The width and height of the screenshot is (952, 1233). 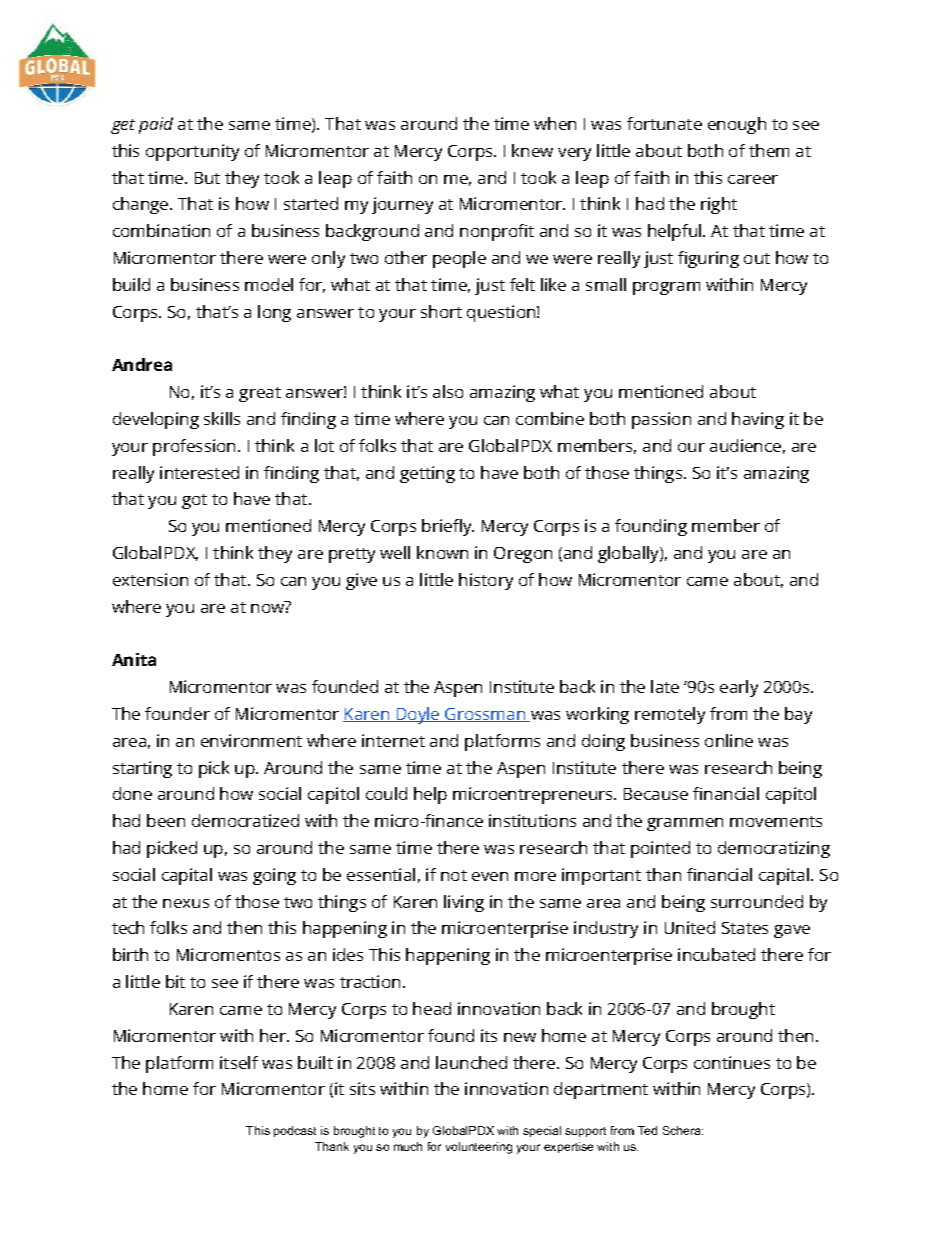 I want to click on not, so click(x=454, y=875).
